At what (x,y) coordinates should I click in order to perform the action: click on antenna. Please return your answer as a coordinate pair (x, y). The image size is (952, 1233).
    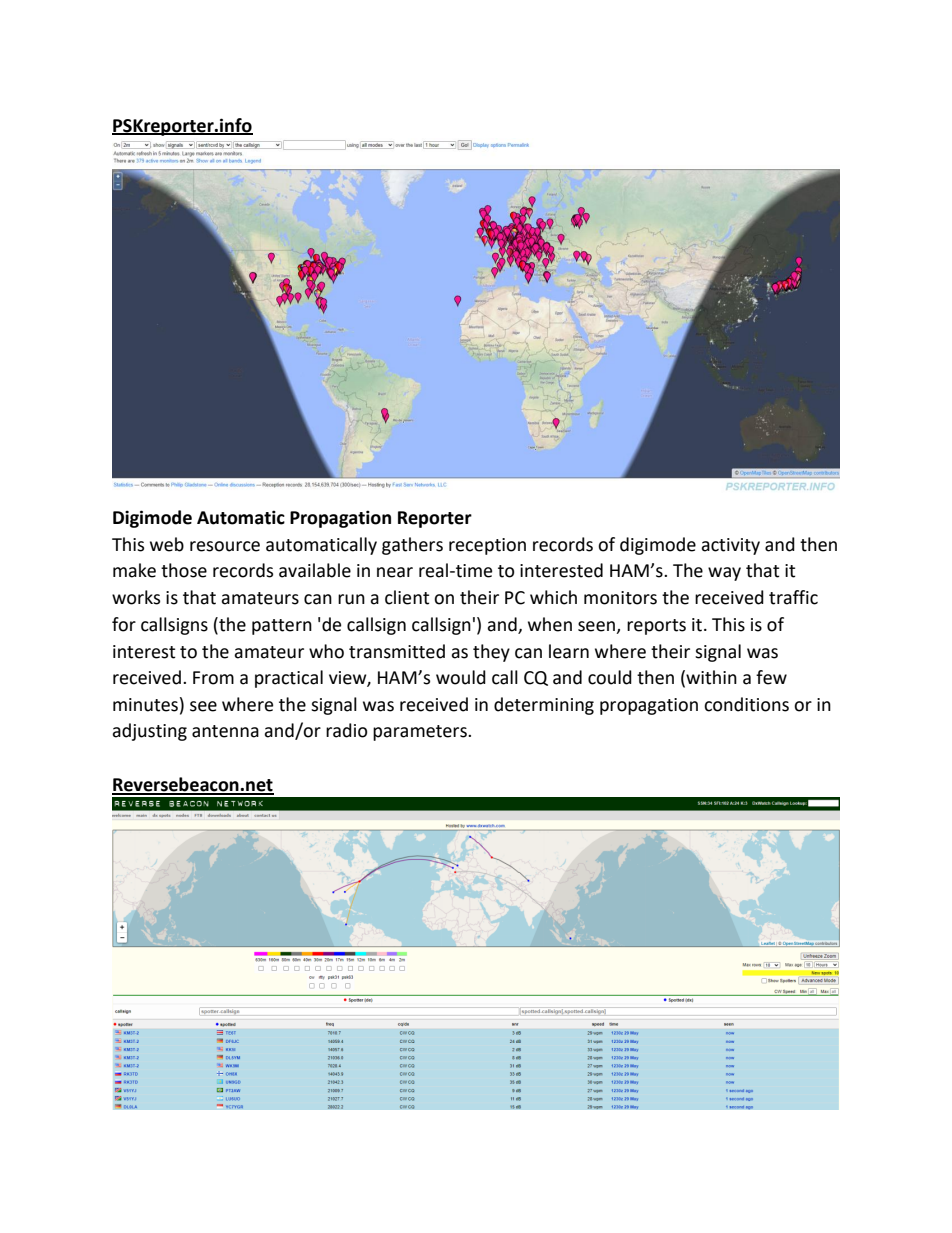
    Looking at the image, I should click on (225, 731).
